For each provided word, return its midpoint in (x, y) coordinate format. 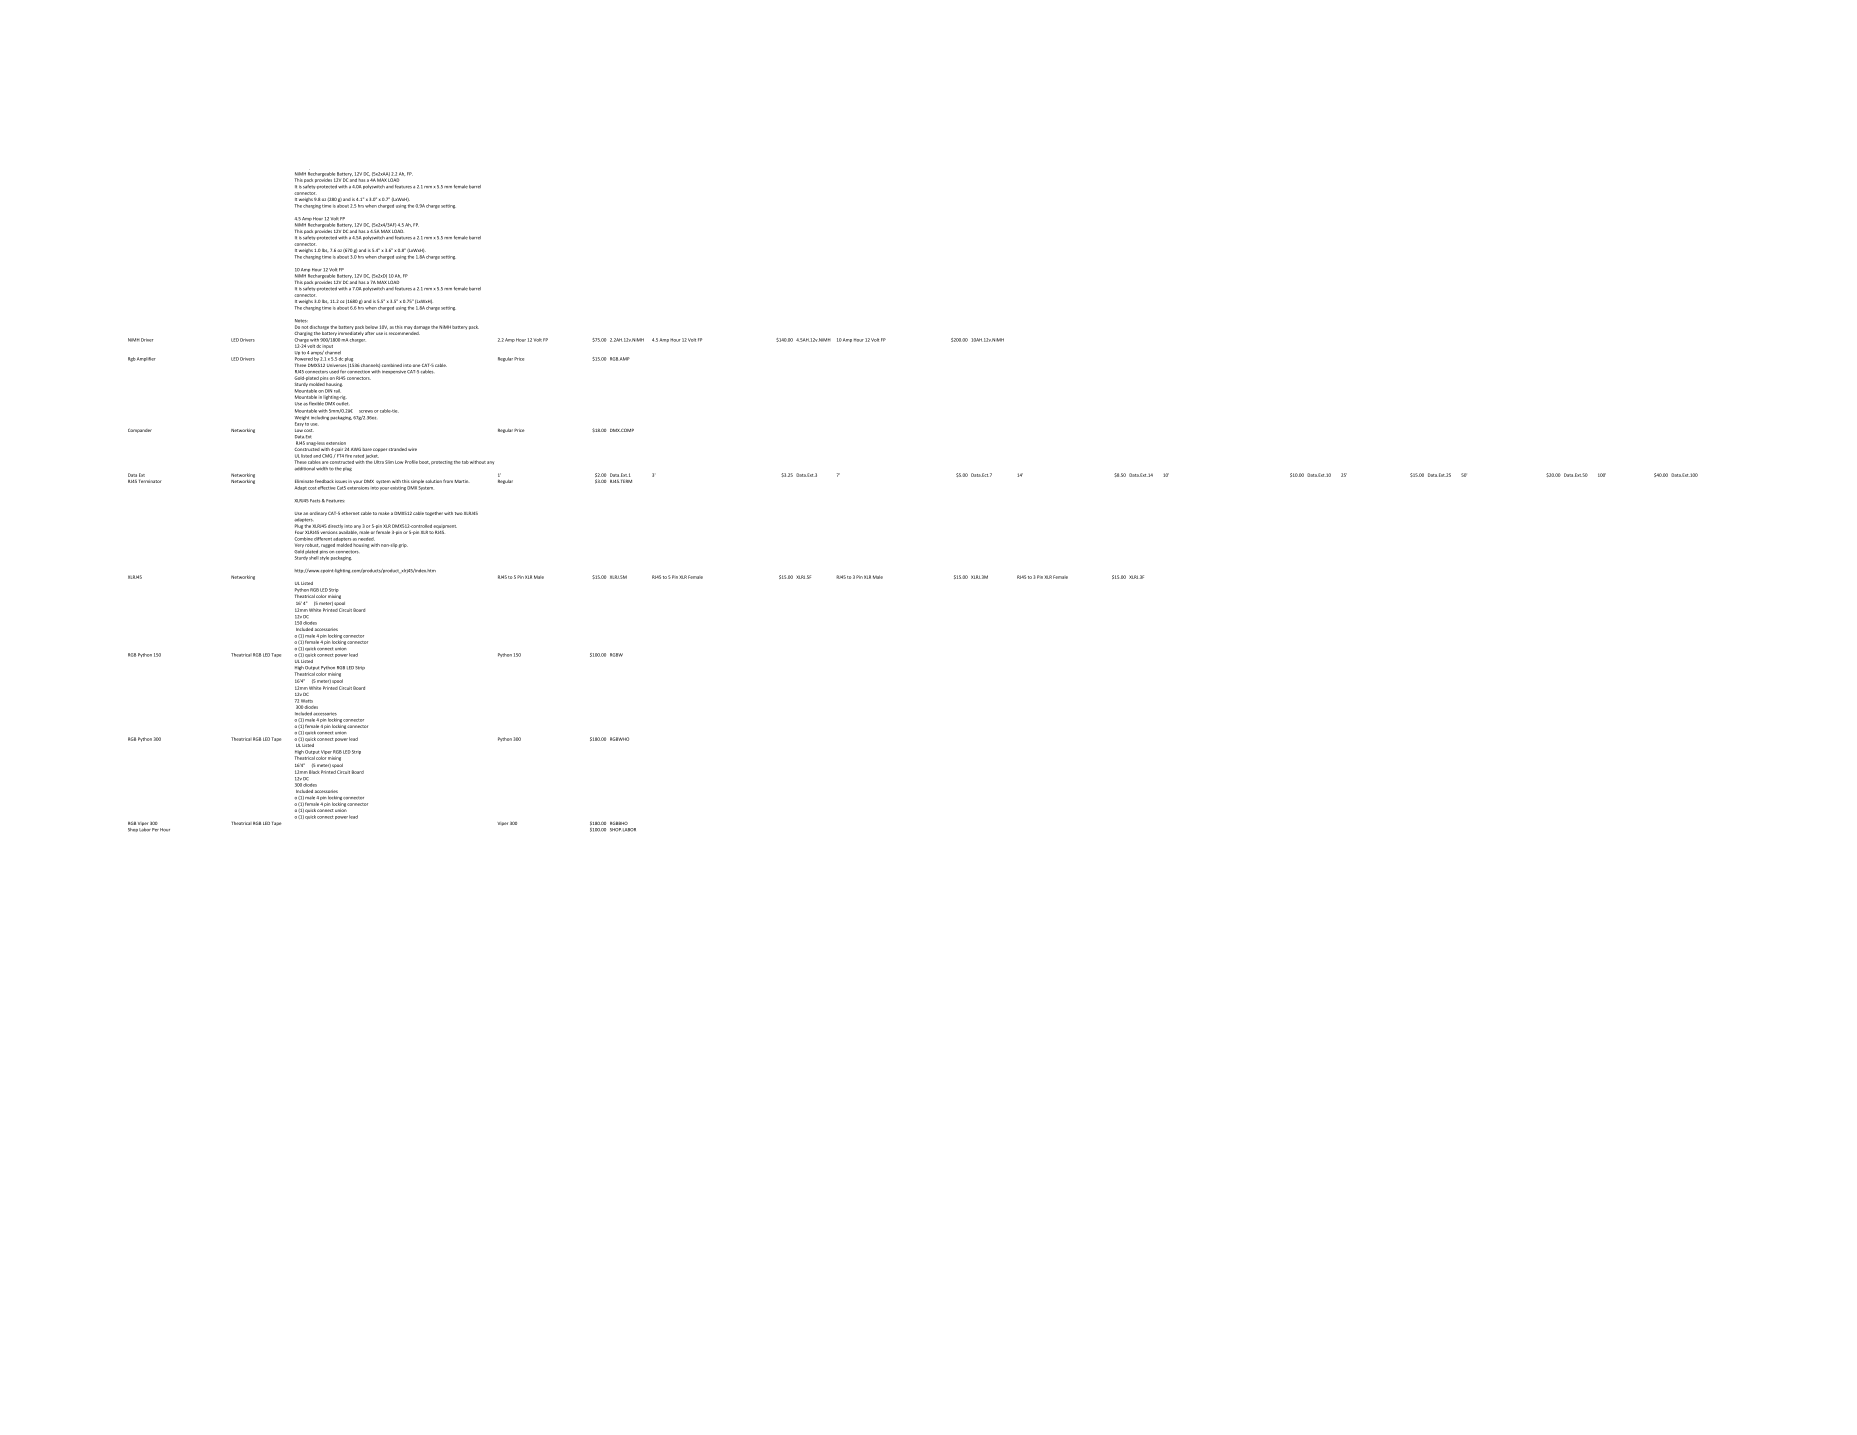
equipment (445, 527)
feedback (324, 481)
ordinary (318, 514)
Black (314, 772)
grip (403, 545)
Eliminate (304, 481)
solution (434, 481)
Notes (301, 321)
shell (314, 558)
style (324, 558)
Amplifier (146, 359)
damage (422, 327)
